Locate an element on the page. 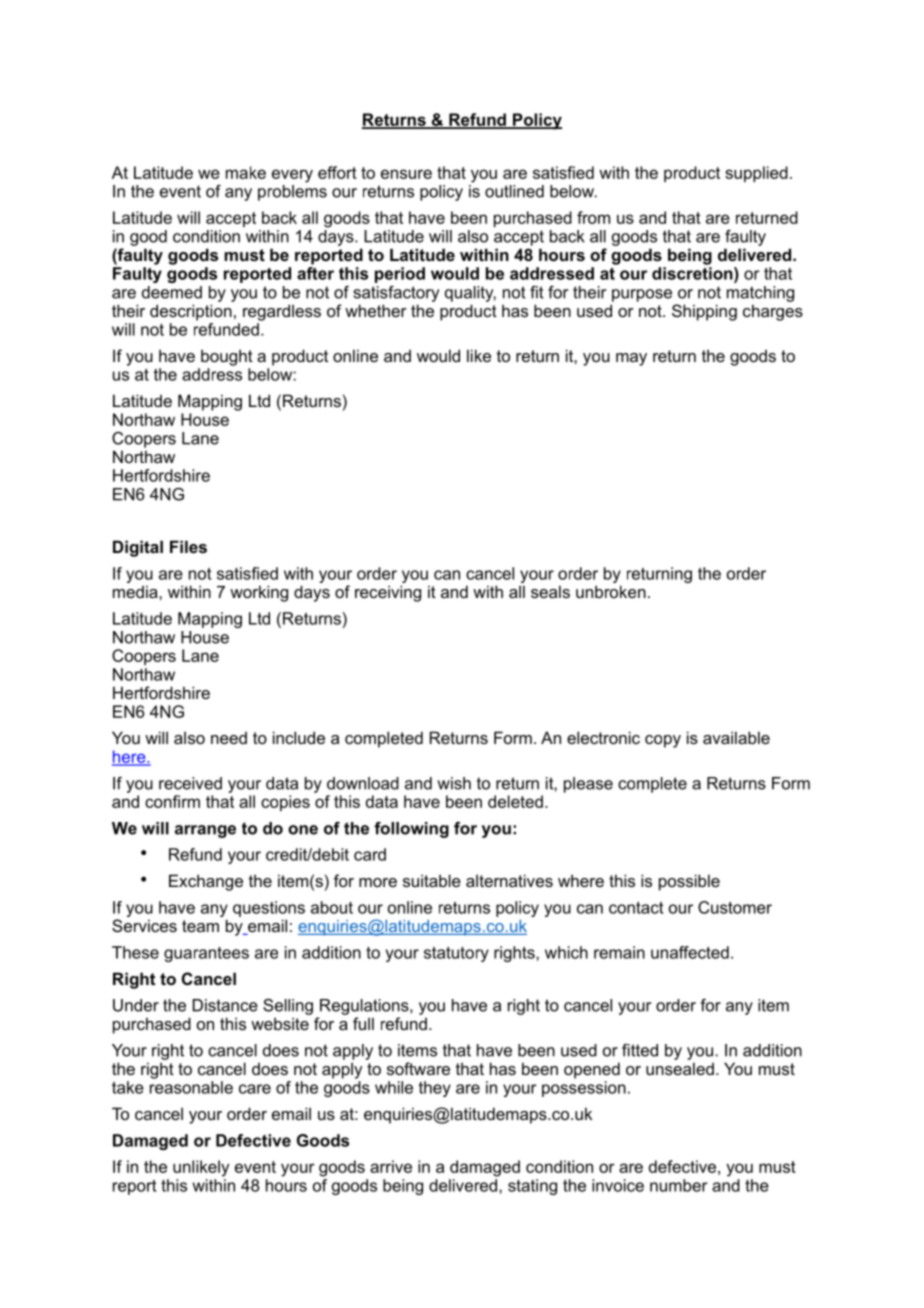 The height and width of the page is (1308, 924). statutory is located at coordinates (456, 954).
